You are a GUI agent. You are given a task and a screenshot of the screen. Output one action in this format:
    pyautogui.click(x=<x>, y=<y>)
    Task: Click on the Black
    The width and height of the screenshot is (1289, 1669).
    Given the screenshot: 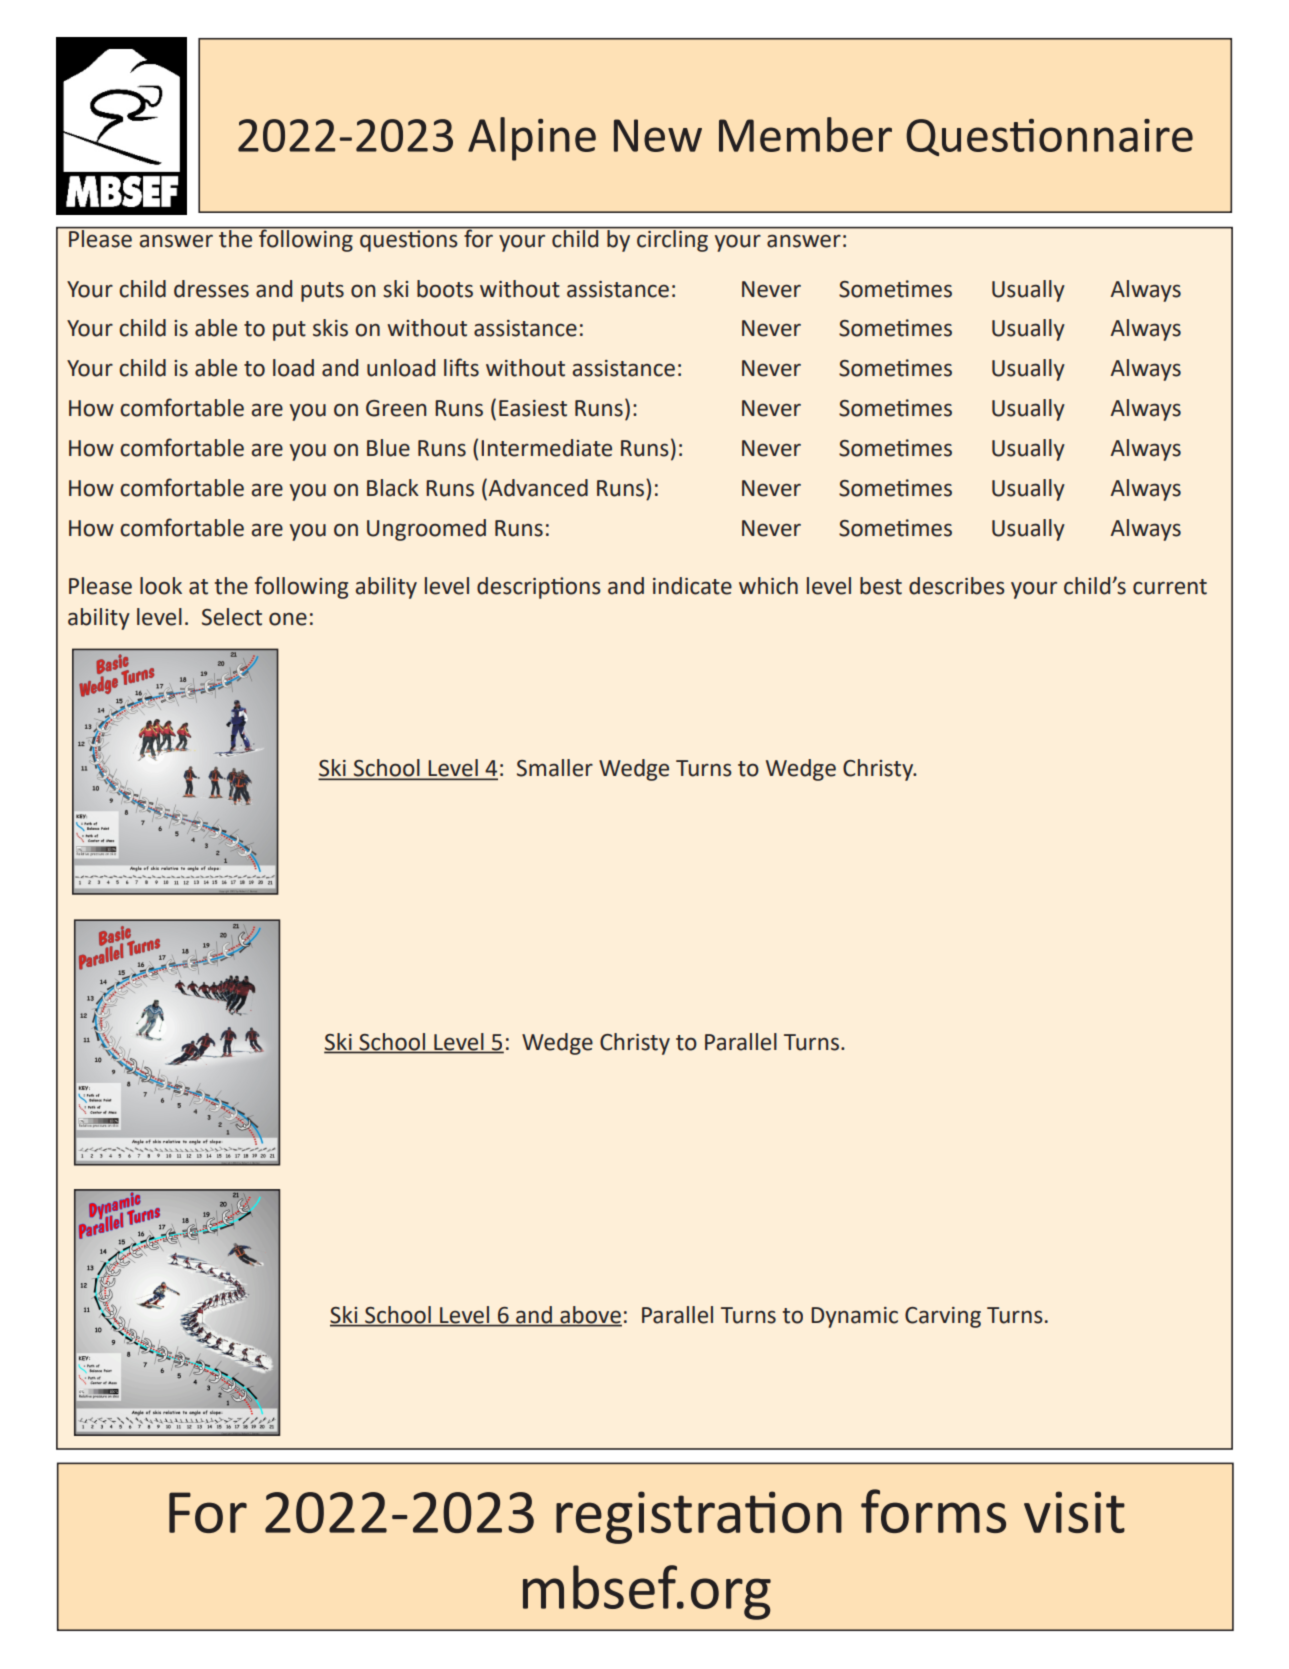 What is the action you would take?
    pyautogui.click(x=393, y=488)
